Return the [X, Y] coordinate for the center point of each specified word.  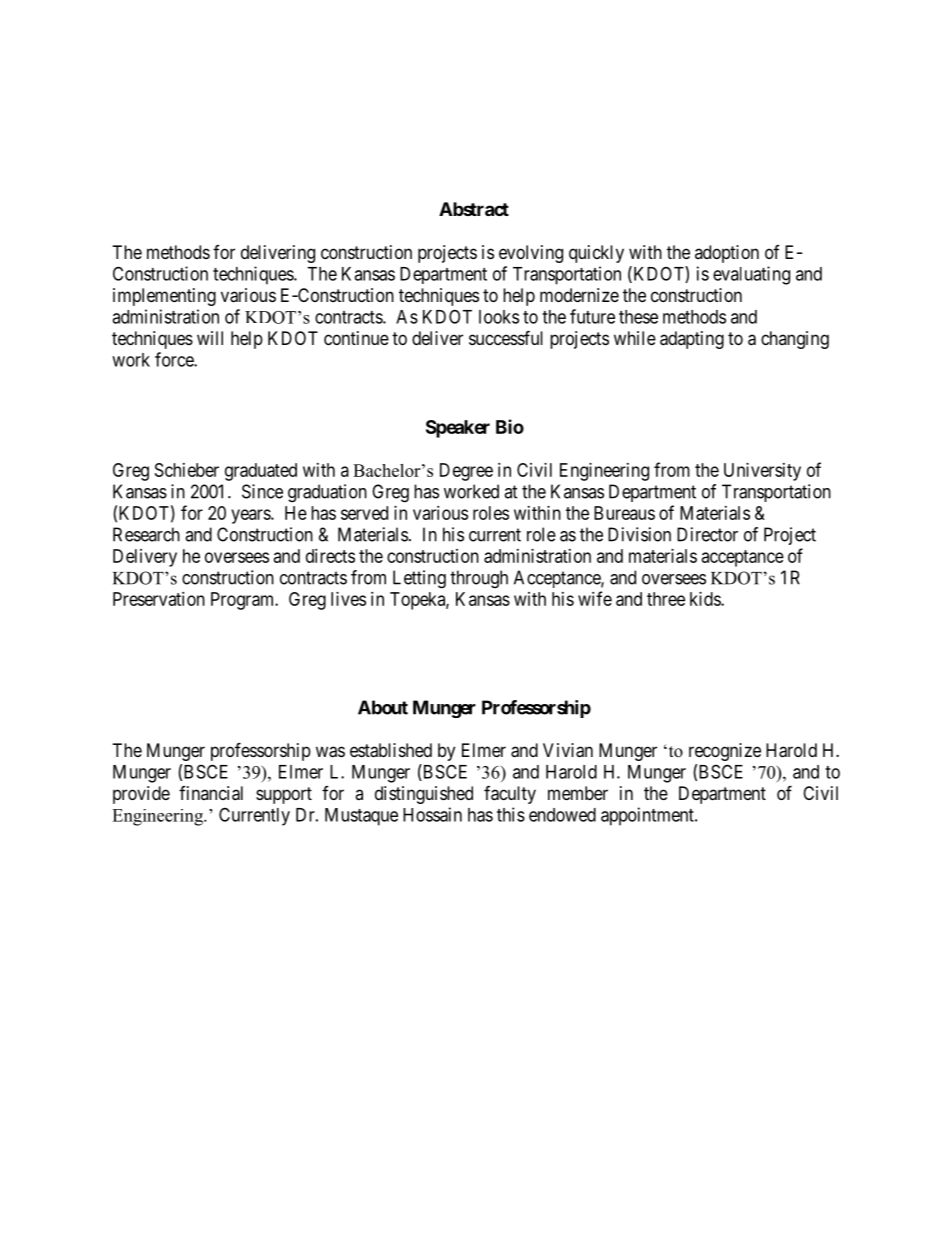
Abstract [474, 209]
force [175, 359]
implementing [164, 297]
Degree [466, 472]
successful [506, 337]
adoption [727, 254]
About [383, 707]
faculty [510, 795]
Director [707, 534]
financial [211, 793]
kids [706, 599]
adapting [692, 340]
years [251, 516]
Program [244, 601]
